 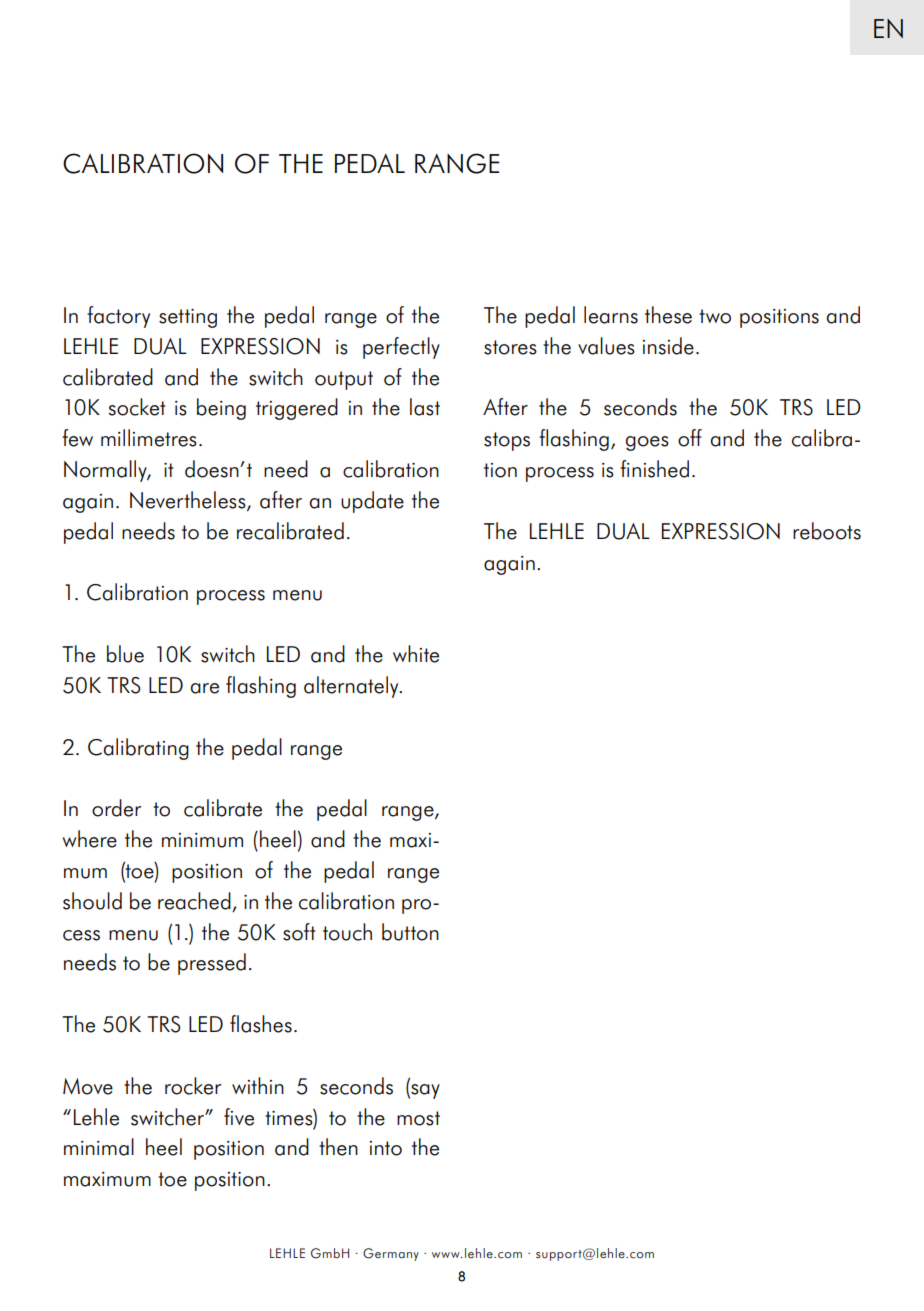 What do you see at coordinates (416, 654) in the screenshot?
I see `white` at bounding box center [416, 654].
